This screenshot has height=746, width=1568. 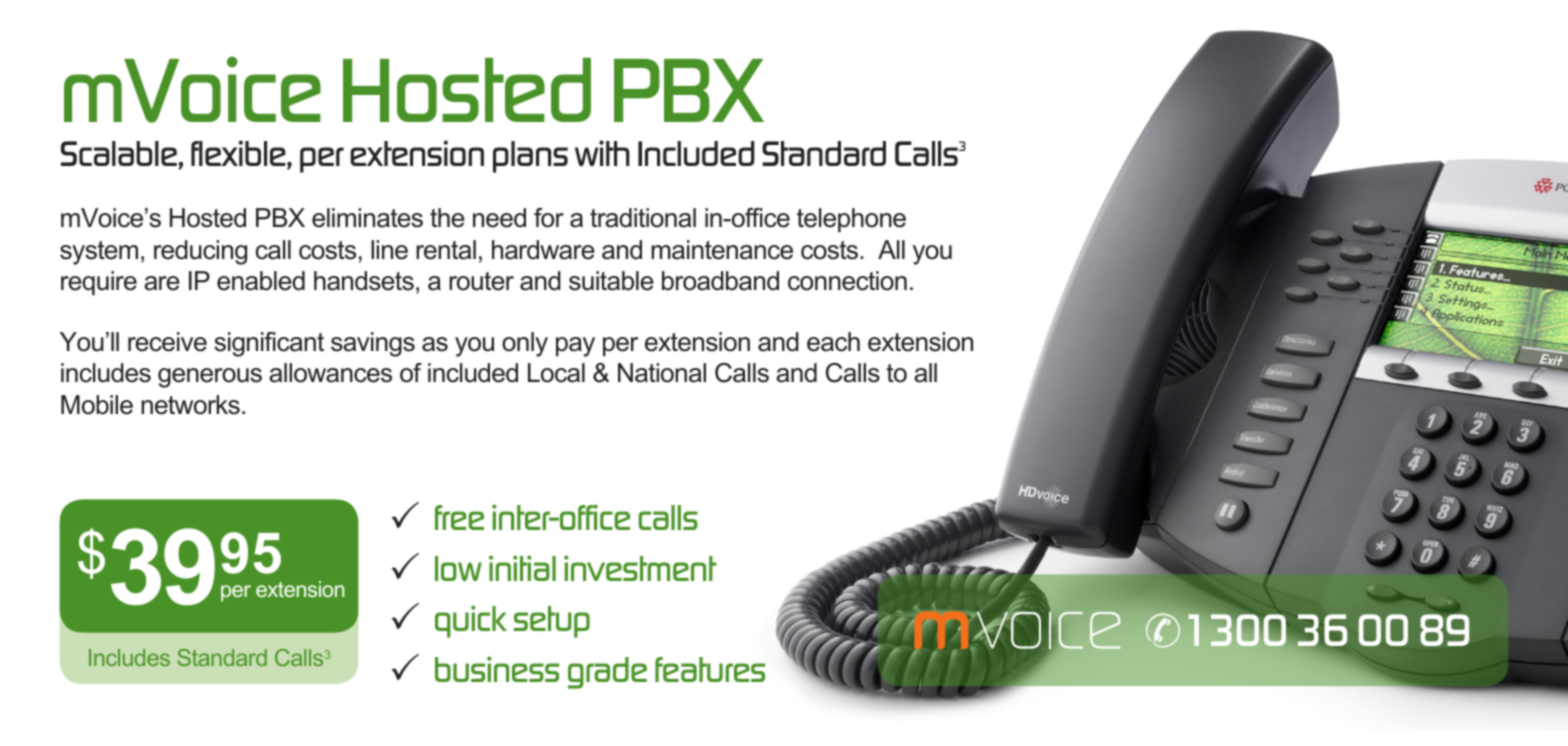 I want to click on National, so click(x=662, y=373).
